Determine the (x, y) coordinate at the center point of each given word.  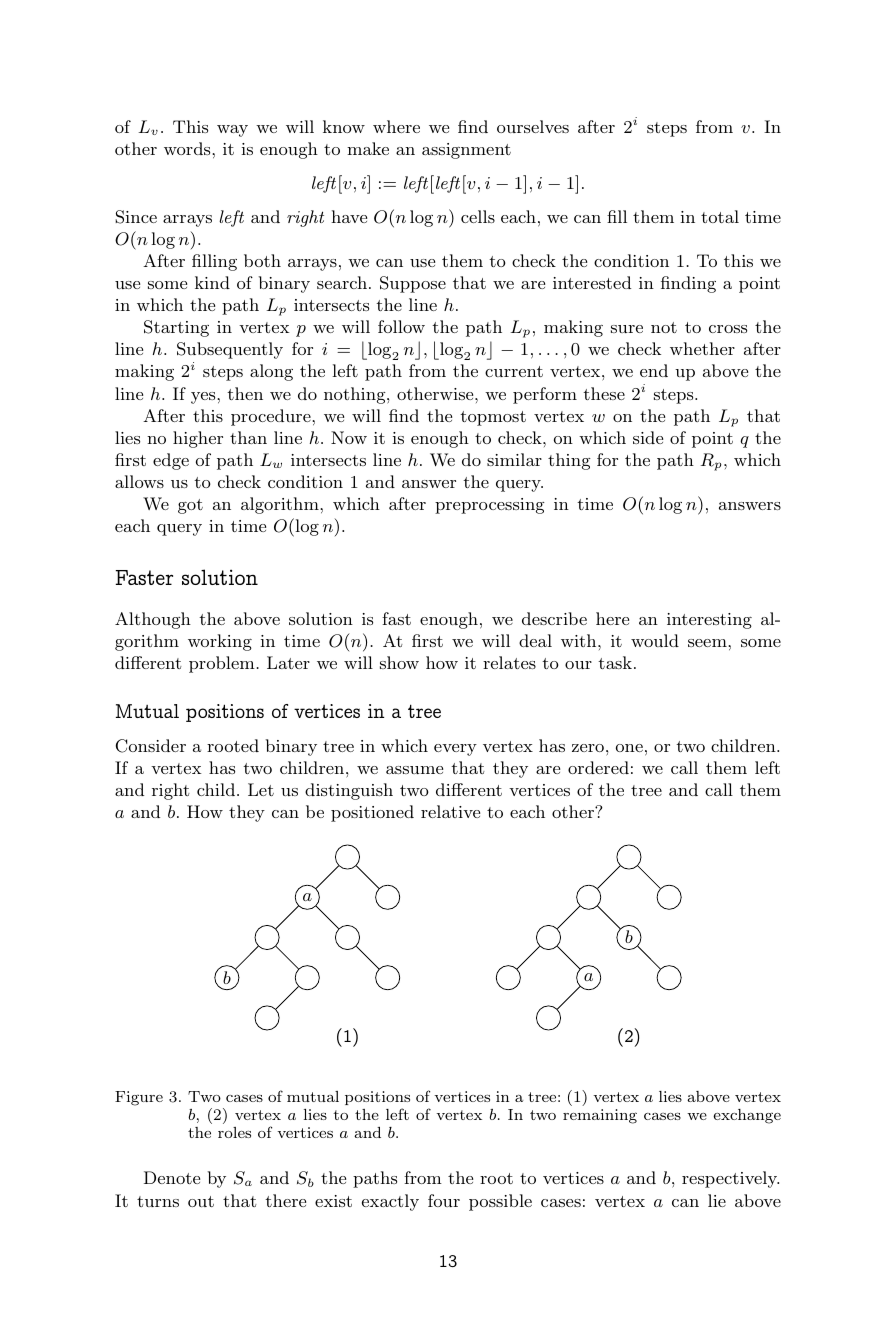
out (201, 1201)
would (655, 640)
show (399, 662)
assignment (466, 151)
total (720, 216)
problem (223, 664)
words (188, 148)
